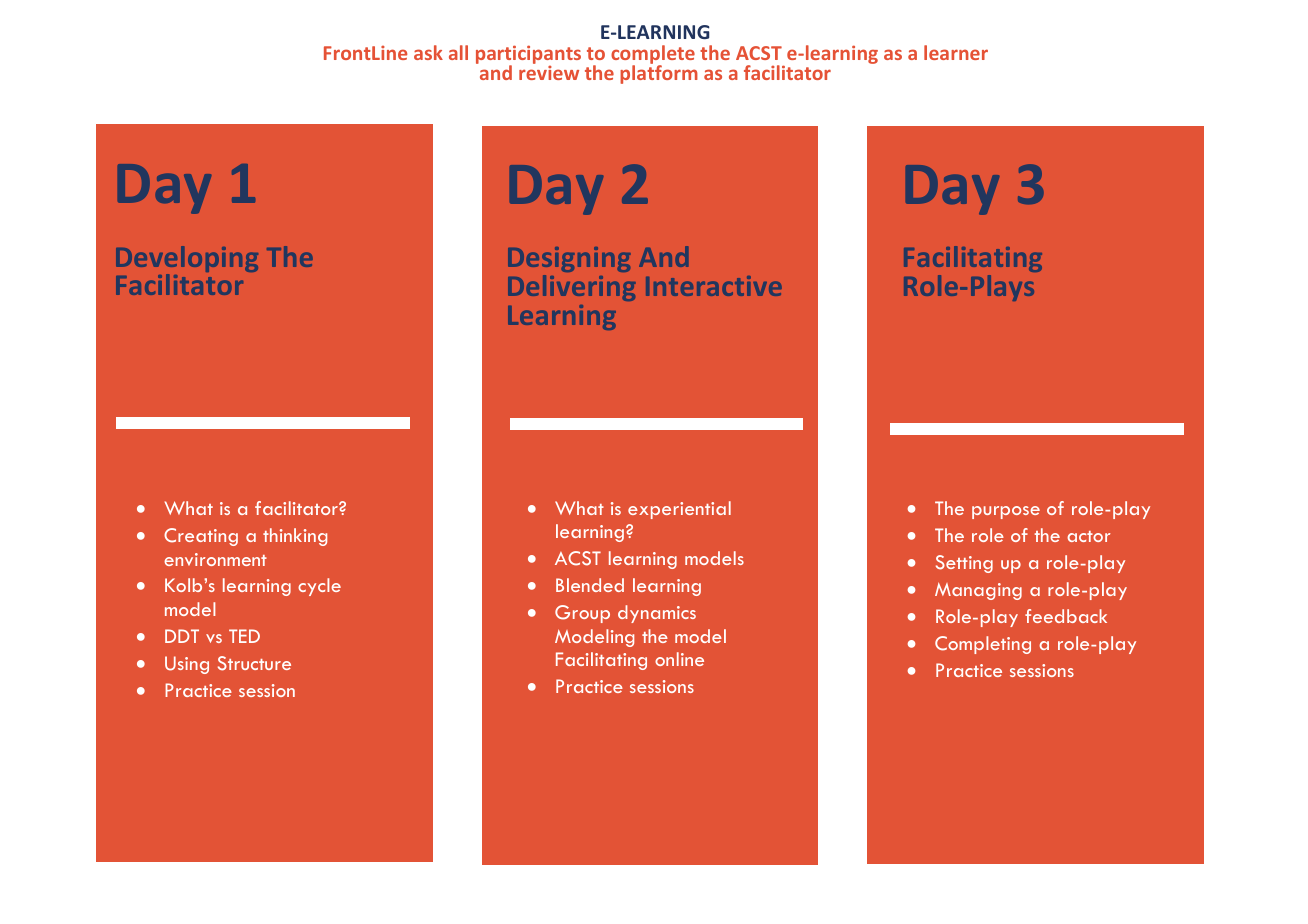  Describe the element at coordinates (714, 286) in the screenshot. I see `Interactive` at that location.
